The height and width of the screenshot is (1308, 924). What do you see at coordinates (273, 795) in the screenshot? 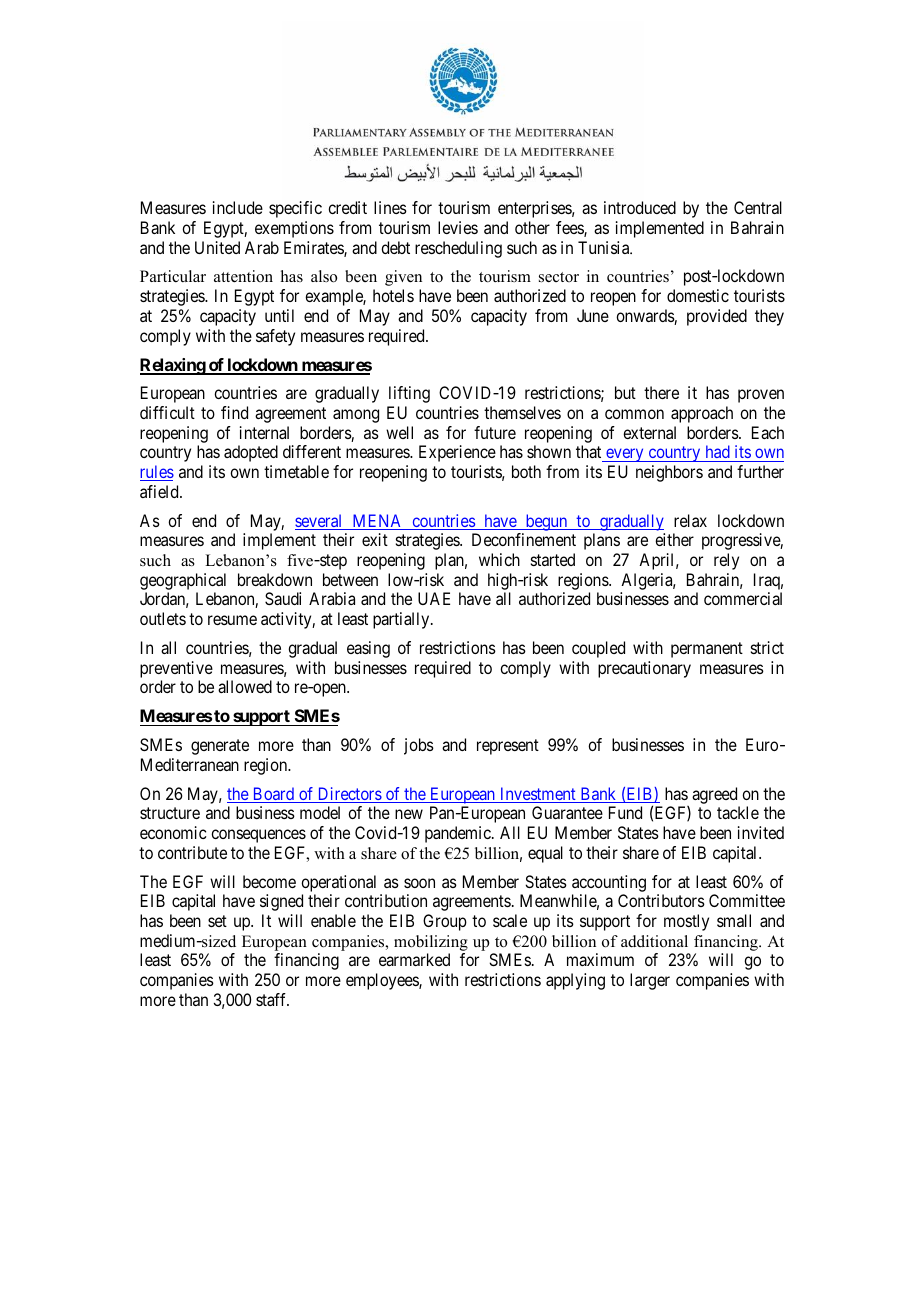
I see `Board` at bounding box center [273, 795].
